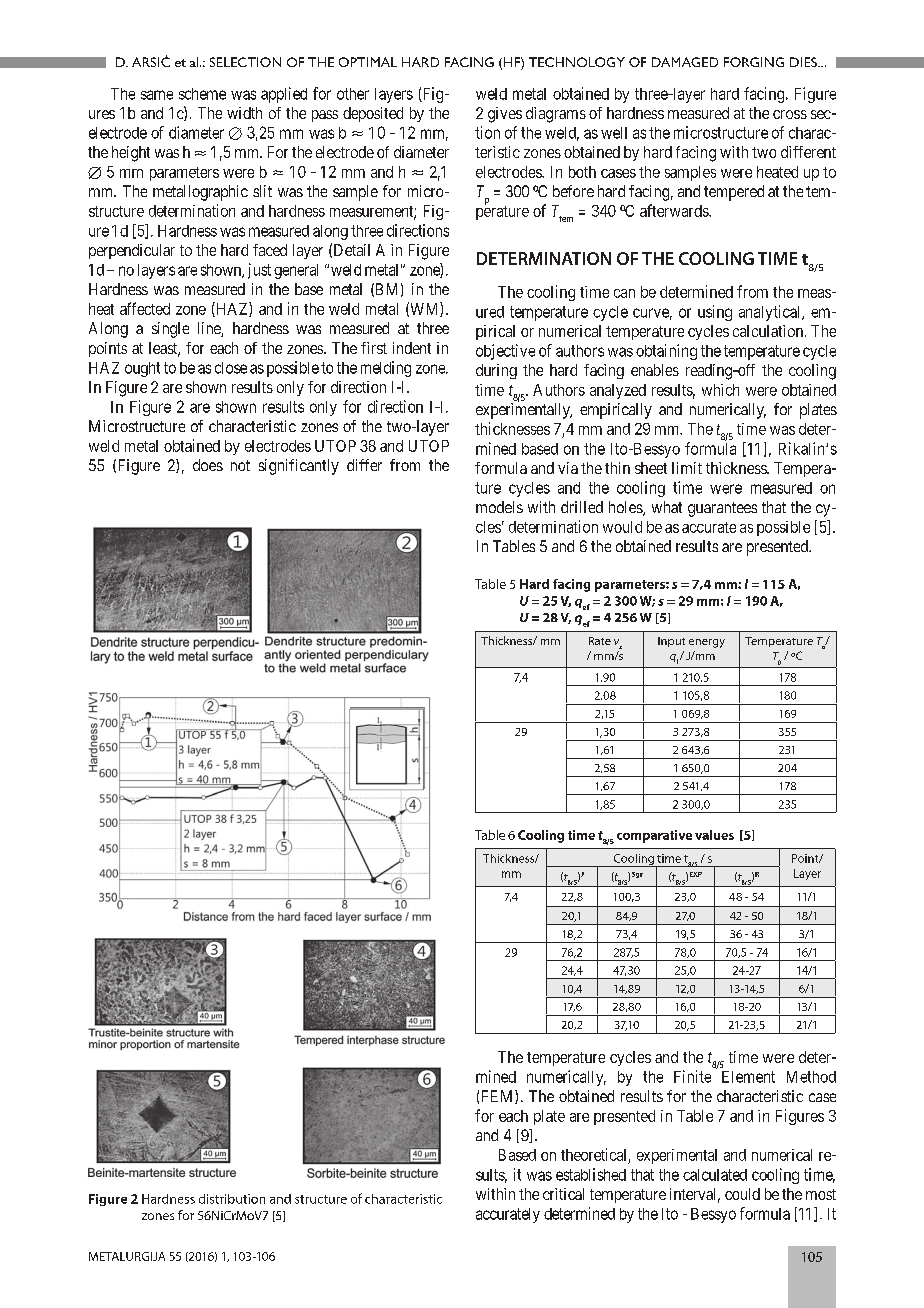 This screenshot has width=924, height=1308. I want to click on models, so click(499, 507).
